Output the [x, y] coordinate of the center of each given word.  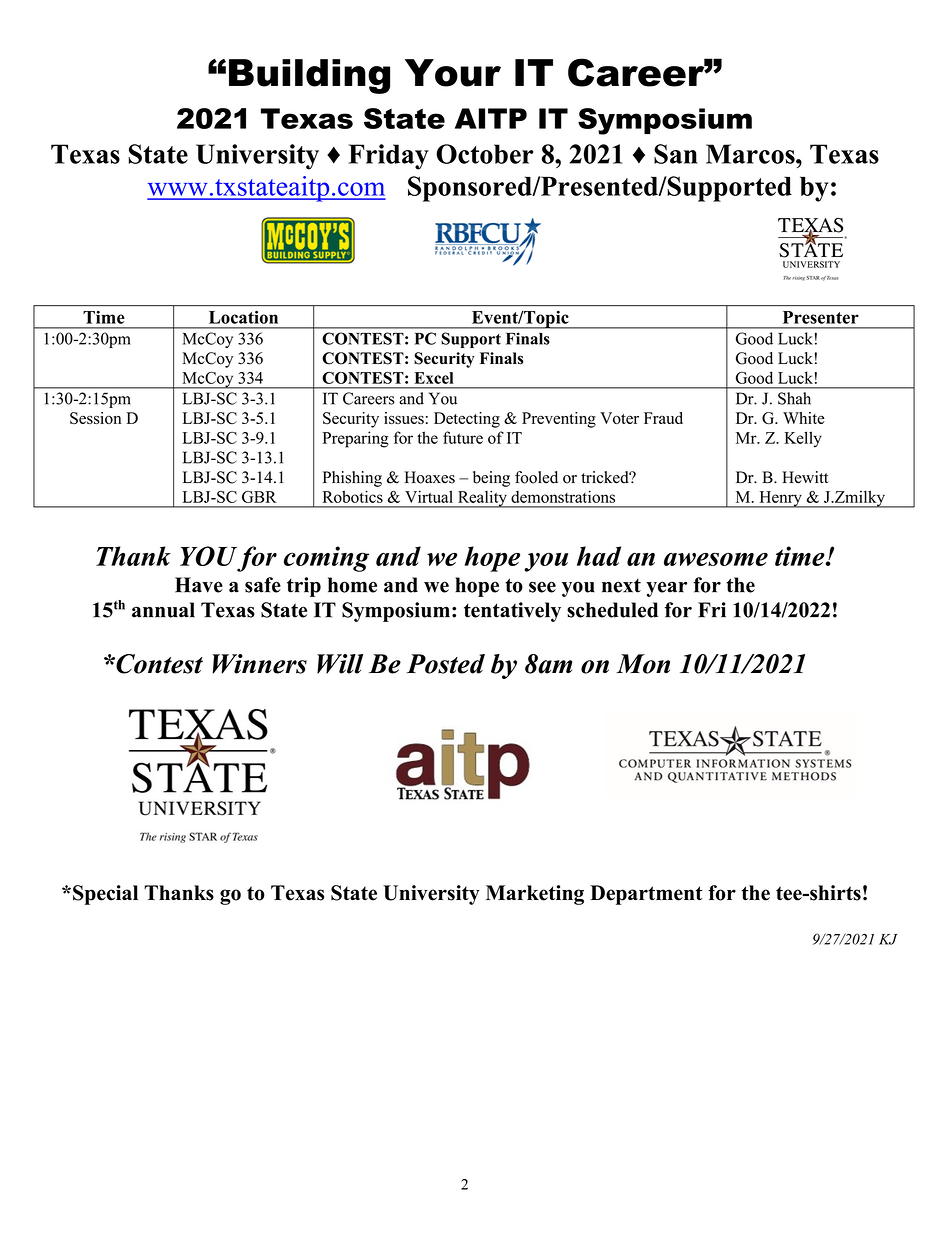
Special [105, 895]
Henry [780, 499]
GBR [259, 497]
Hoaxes [429, 477]
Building [309, 76]
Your [453, 73]
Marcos [751, 154]
